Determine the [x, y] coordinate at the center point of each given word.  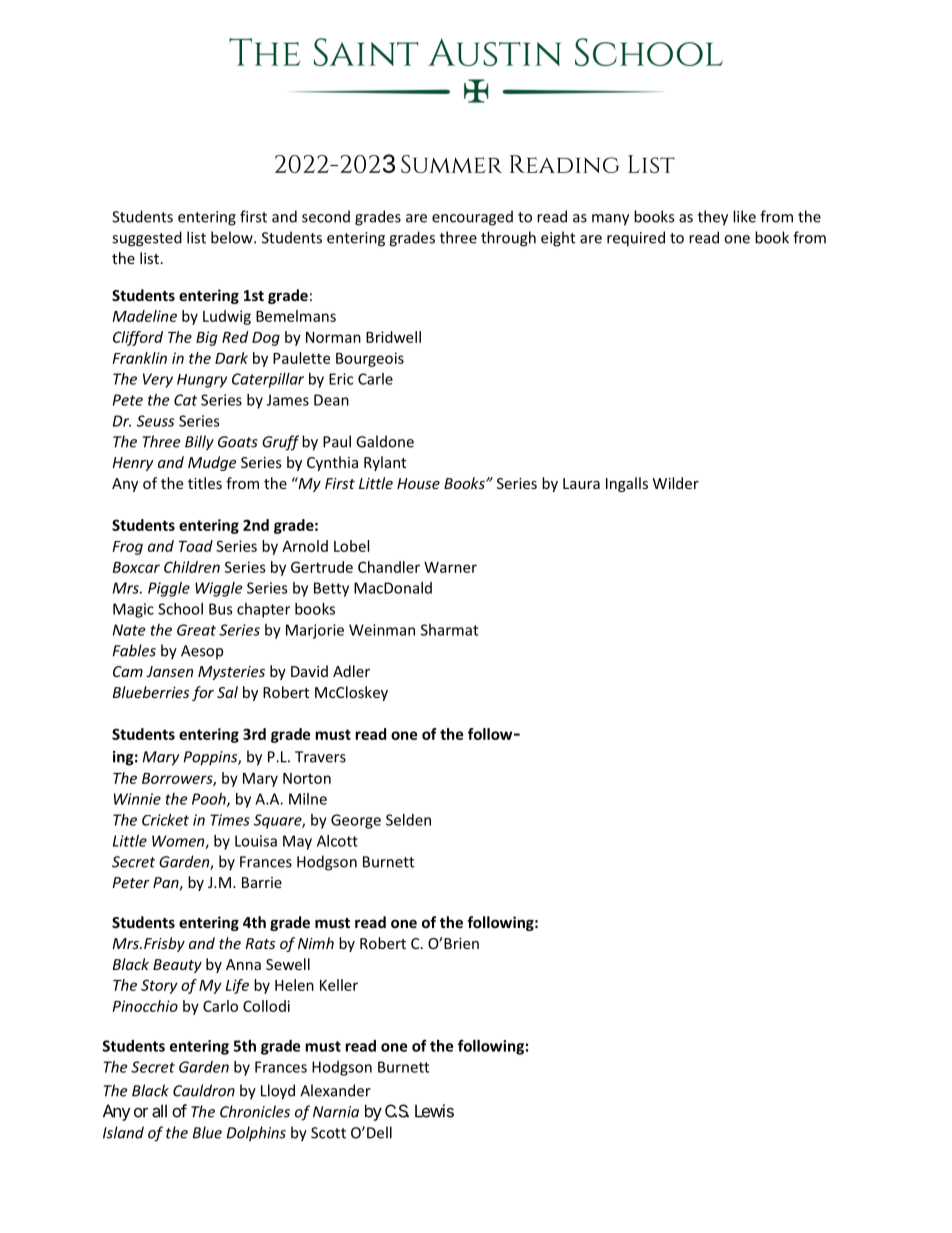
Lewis [434, 1111]
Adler [351, 671]
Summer [451, 164]
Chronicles [255, 1111]
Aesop [202, 652]
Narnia [336, 1112]
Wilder [676, 483]
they [713, 218]
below [233, 237]
